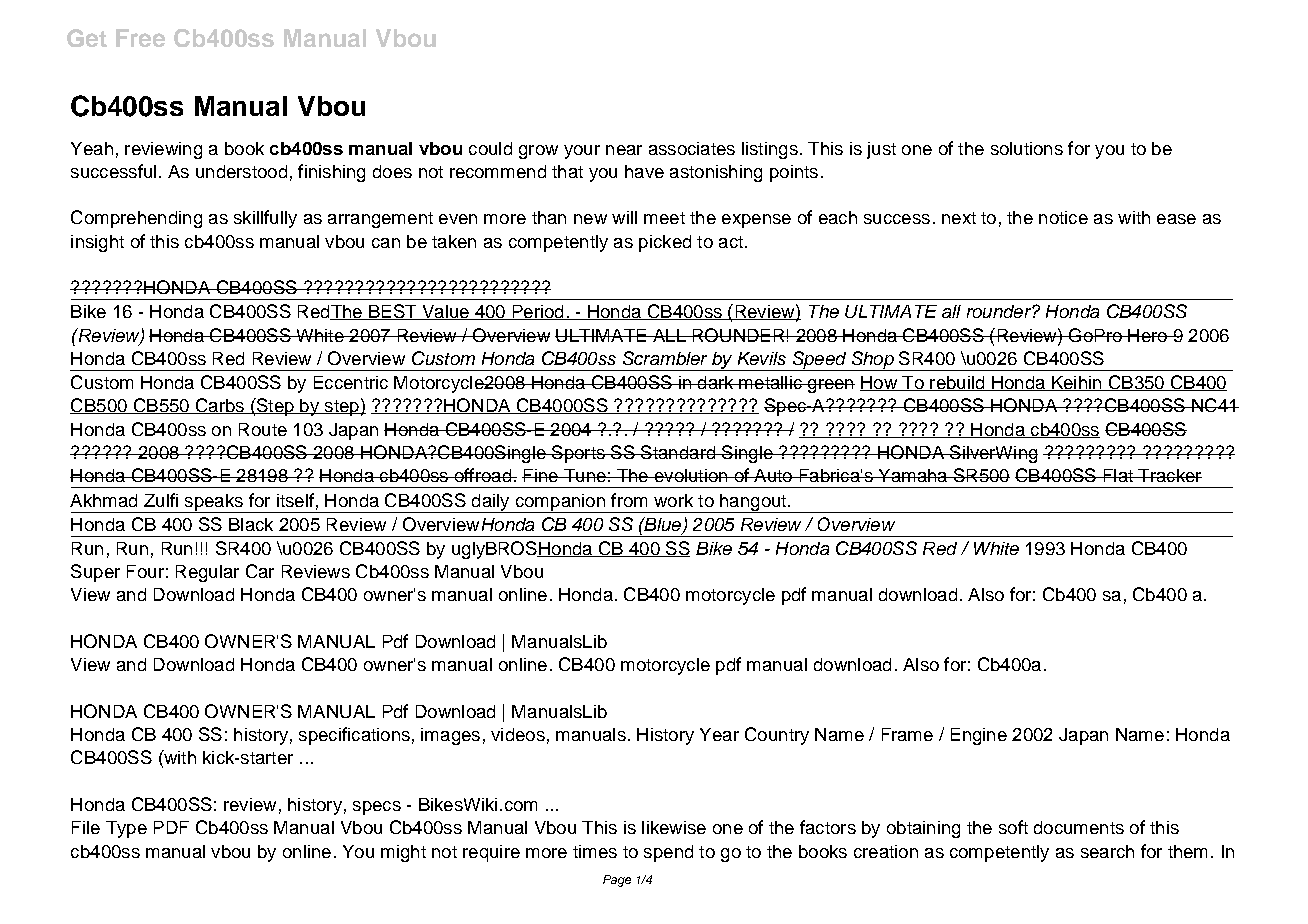  What do you see at coordinates (629, 500) in the image?
I see `from` at bounding box center [629, 500].
